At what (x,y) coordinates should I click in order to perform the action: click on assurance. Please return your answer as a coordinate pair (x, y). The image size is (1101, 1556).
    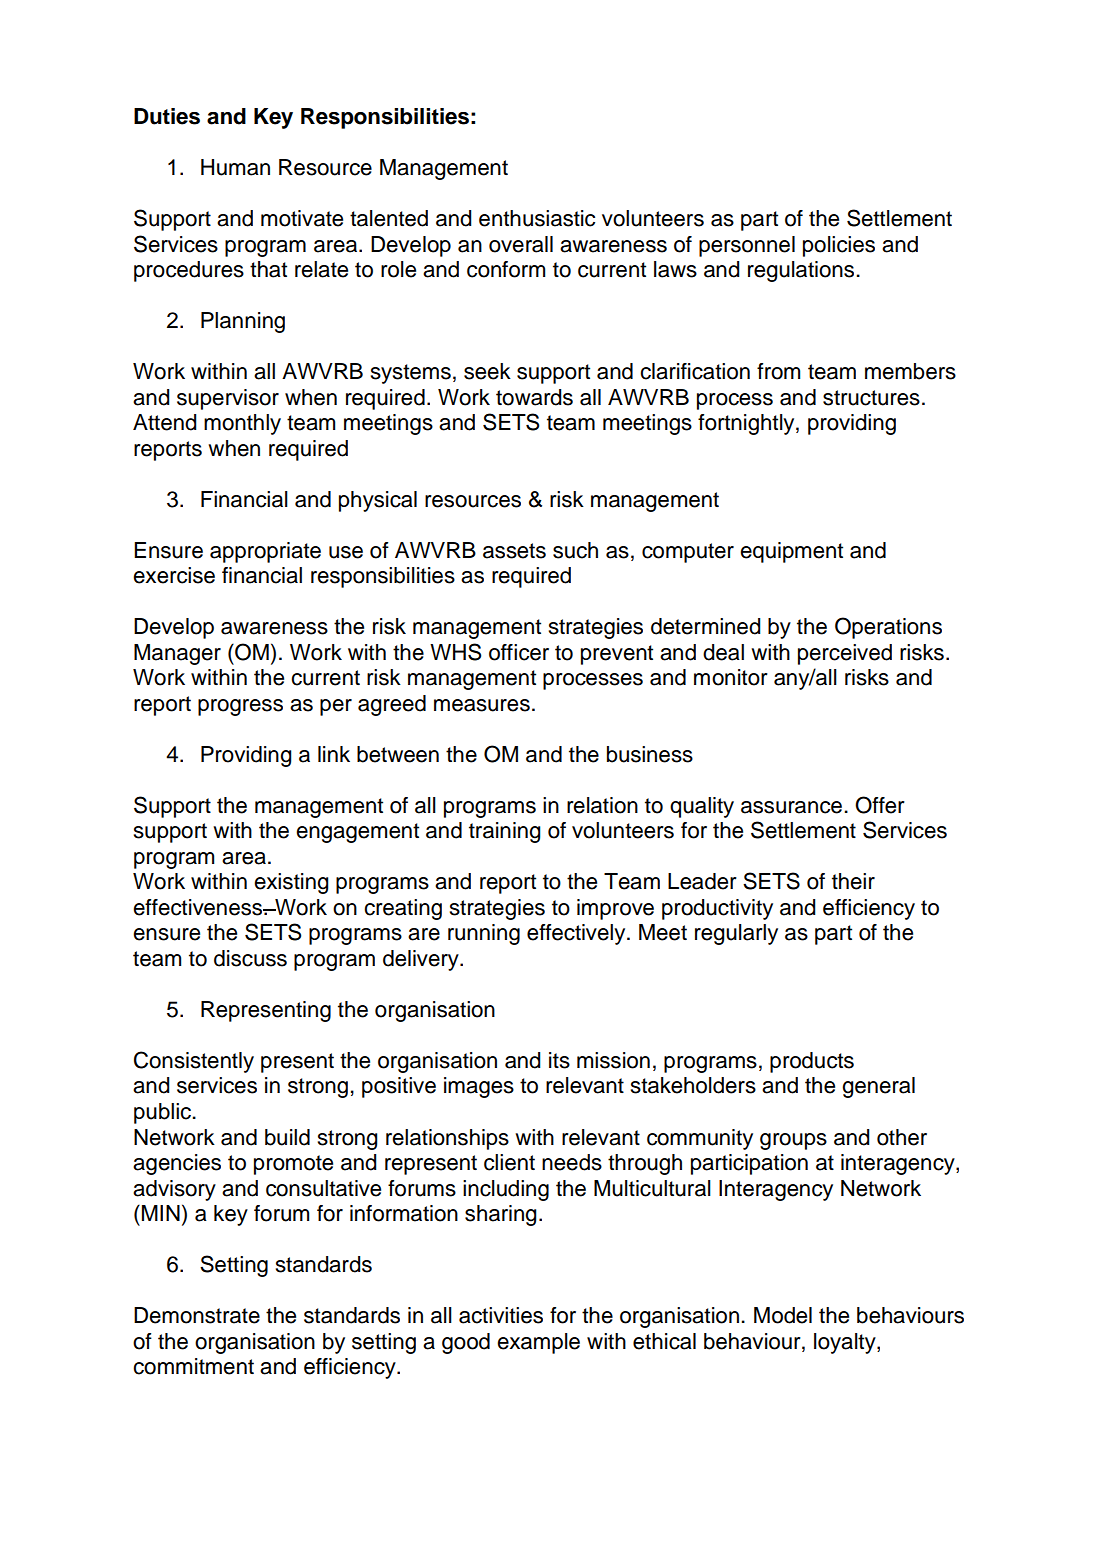
    Looking at the image, I should click on (791, 807).
